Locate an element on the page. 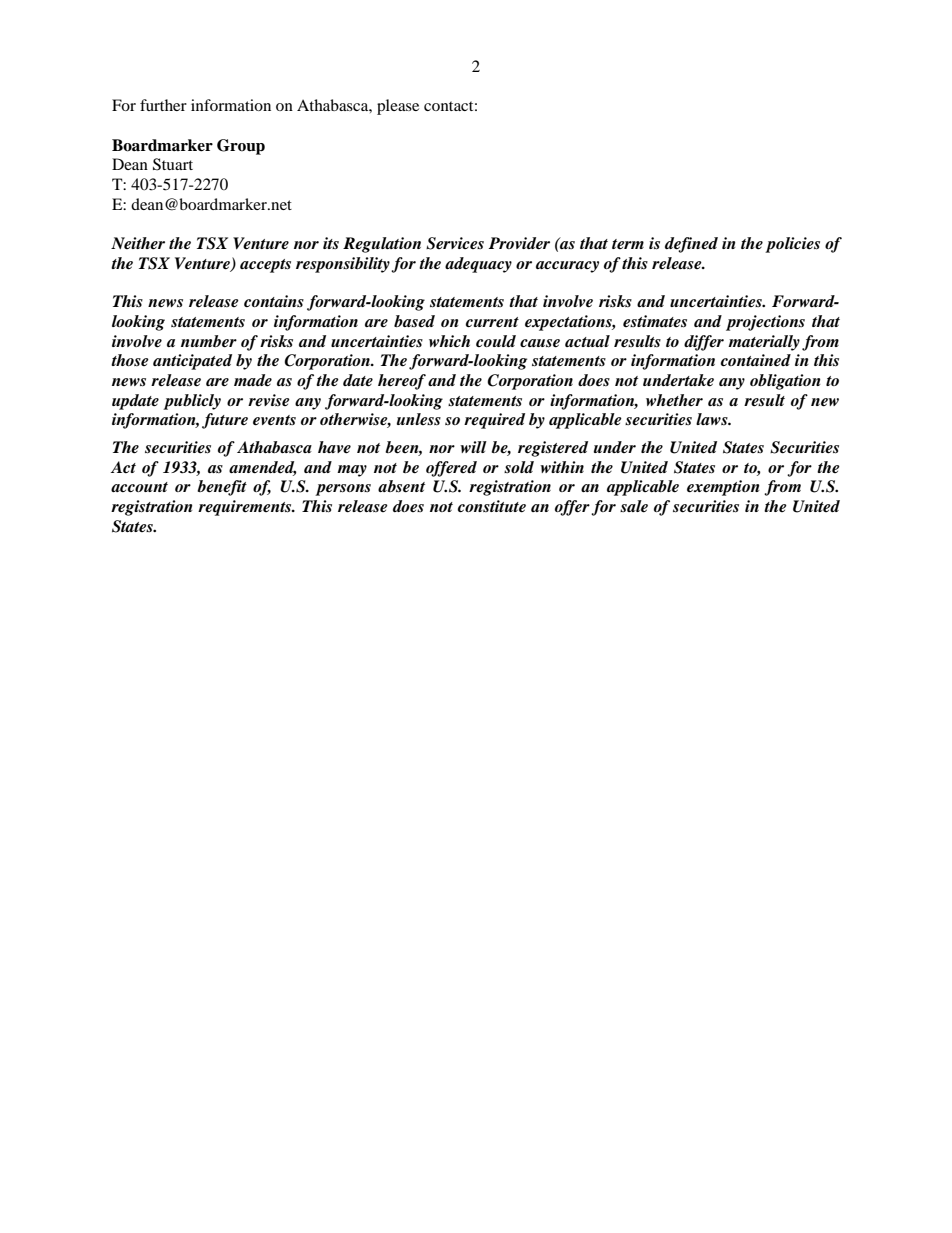  whether is located at coordinates (674, 400).
